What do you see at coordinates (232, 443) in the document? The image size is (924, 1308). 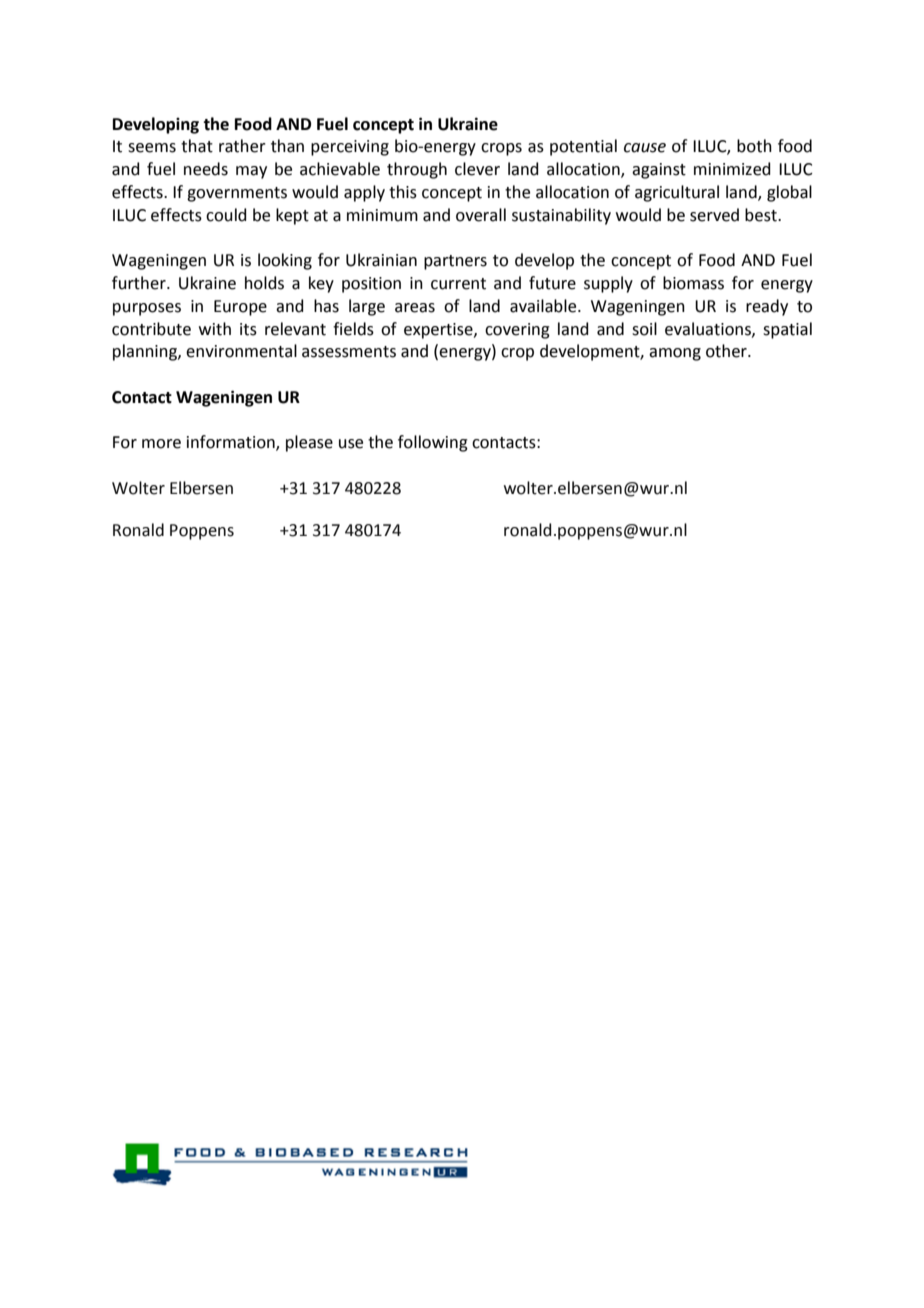 I see `information` at bounding box center [232, 443].
